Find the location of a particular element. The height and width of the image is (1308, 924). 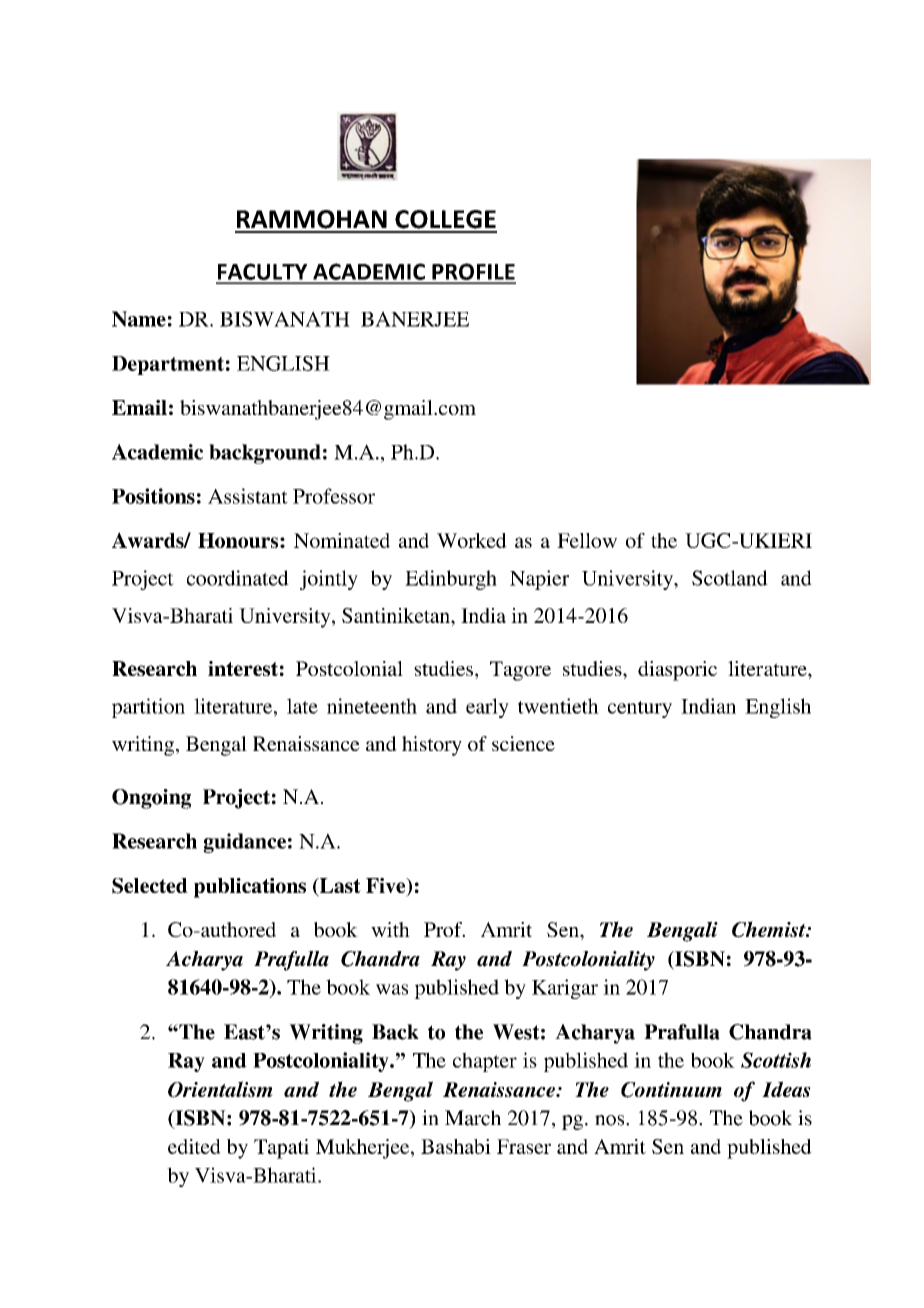

was is located at coordinates (392, 989).
